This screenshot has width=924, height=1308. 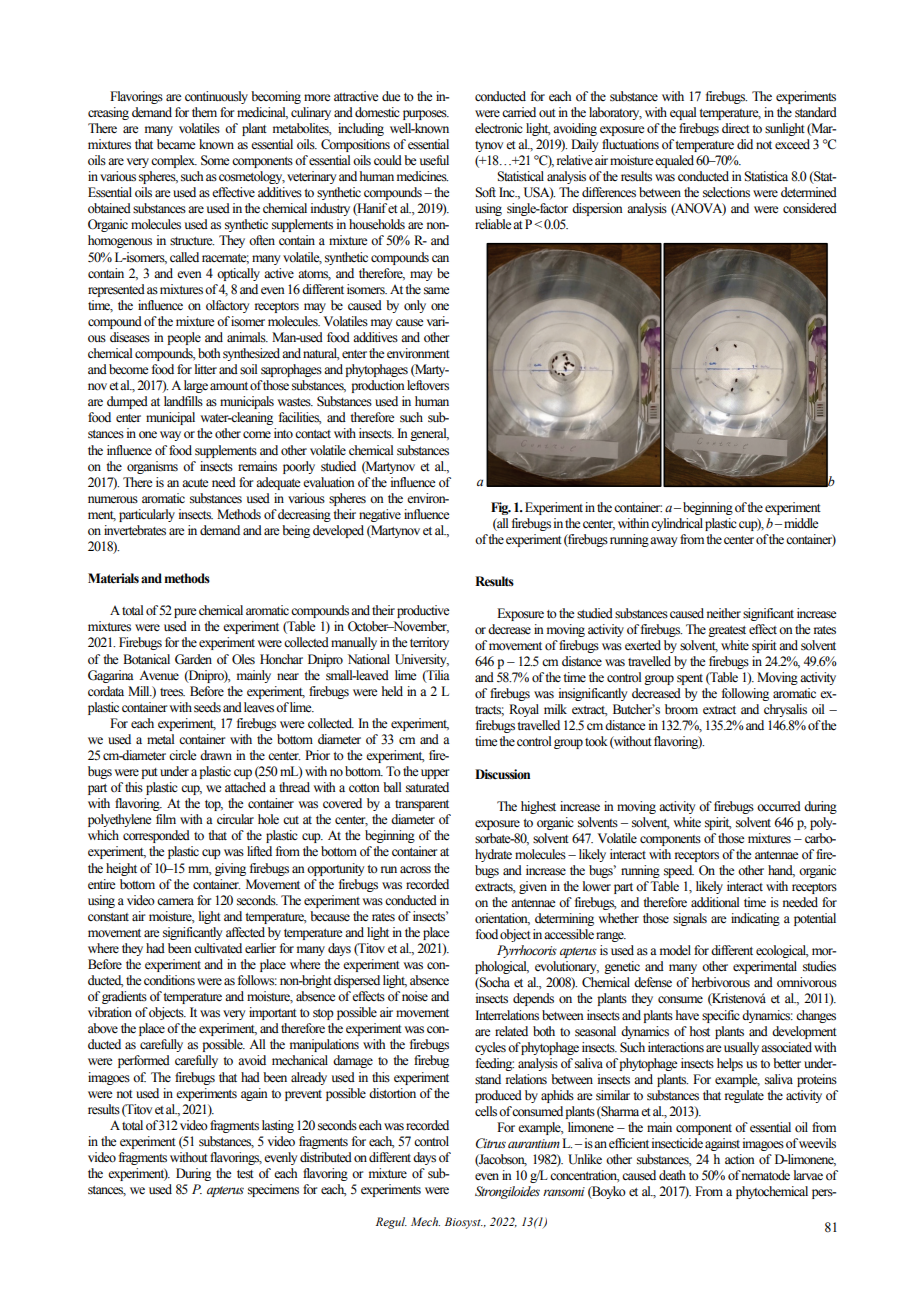 What do you see at coordinates (428, 385) in the screenshot?
I see `leftovers` at bounding box center [428, 385].
